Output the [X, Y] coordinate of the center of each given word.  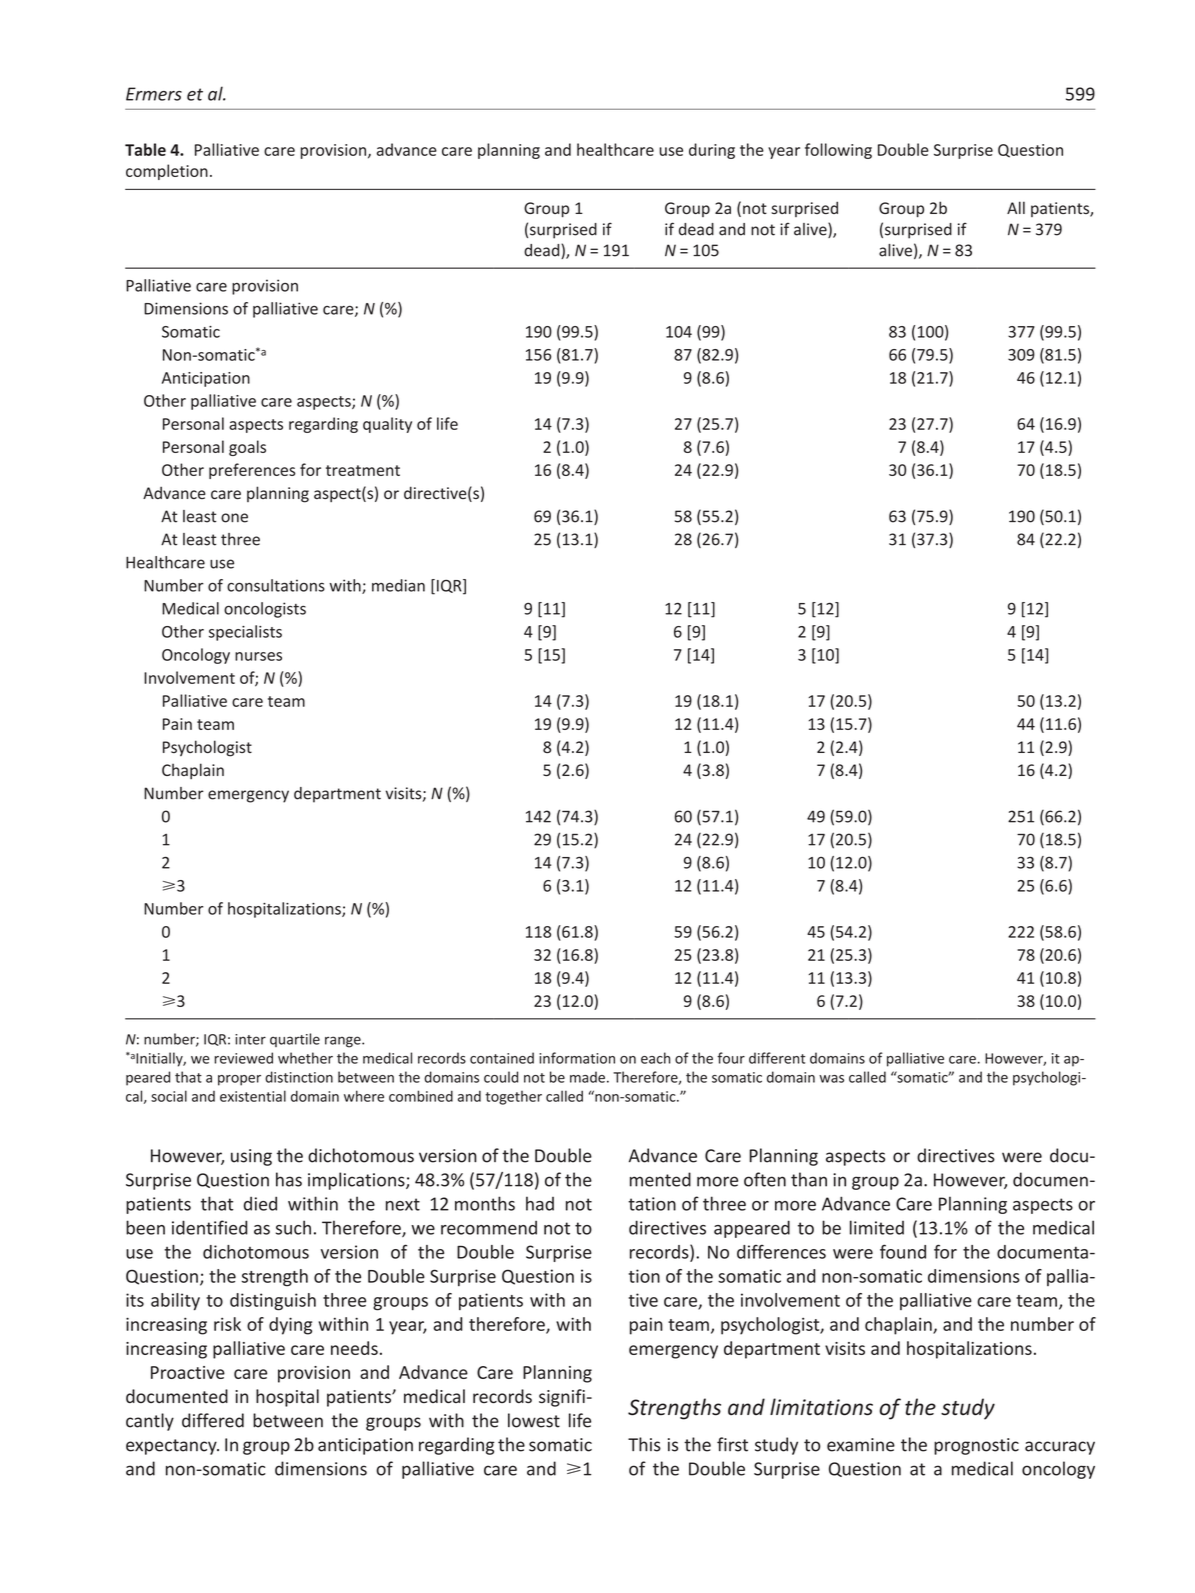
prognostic [976, 1446]
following [838, 151]
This [644, 1444]
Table [145, 149]
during [712, 151]
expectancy [172, 1447]
